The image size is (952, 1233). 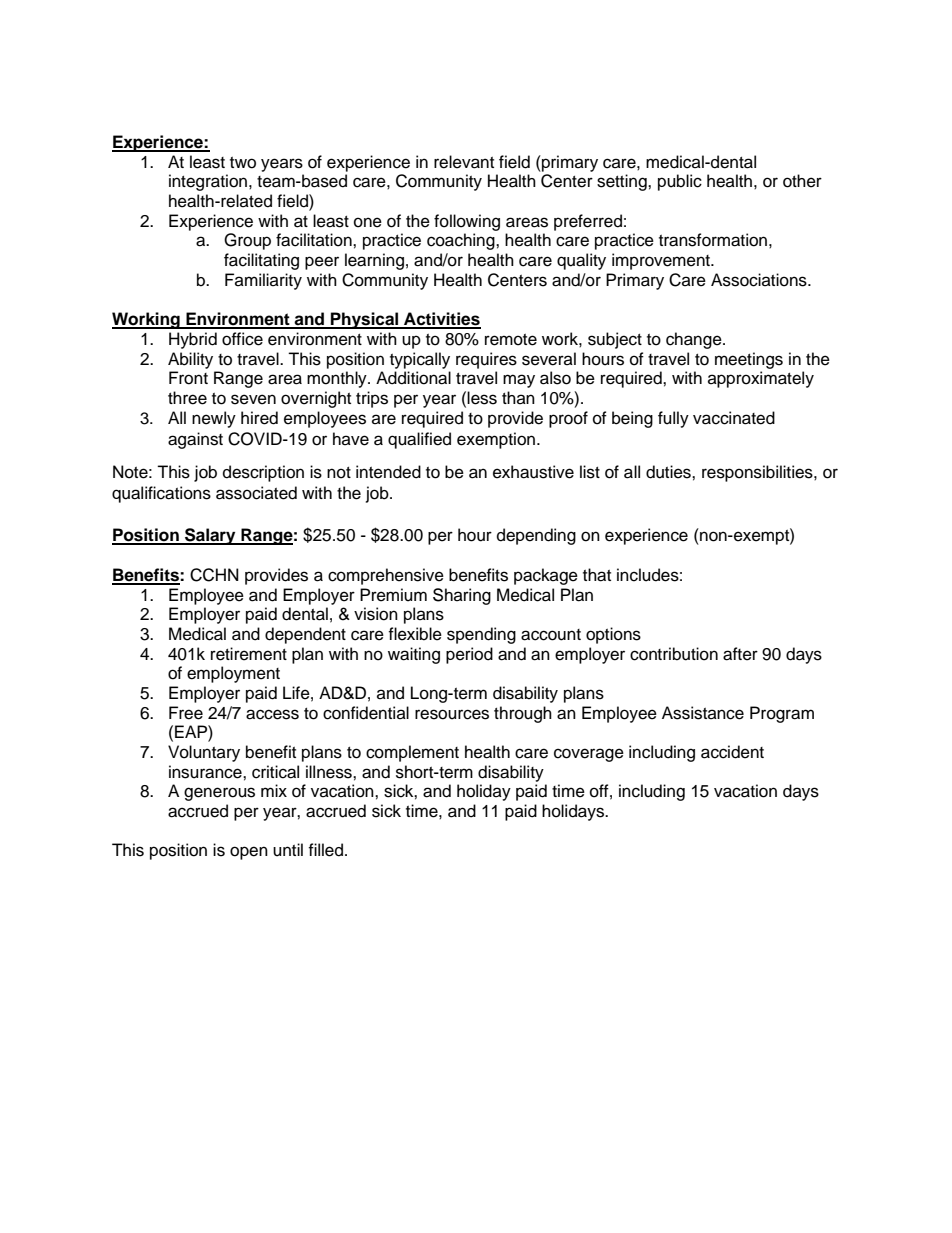 I want to click on spending, so click(x=481, y=635).
